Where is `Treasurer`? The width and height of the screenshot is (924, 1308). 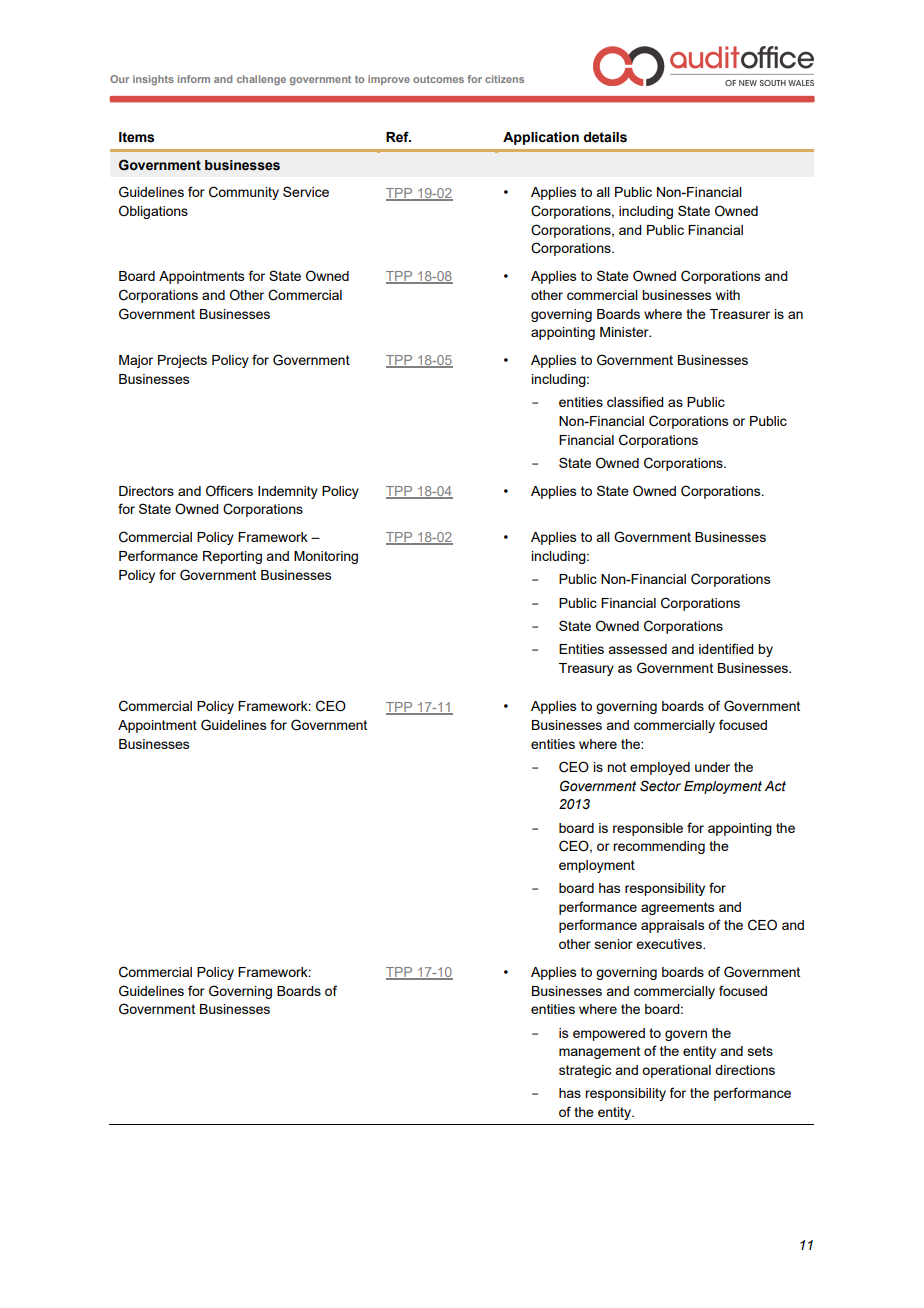 Treasurer is located at coordinates (740, 314).
